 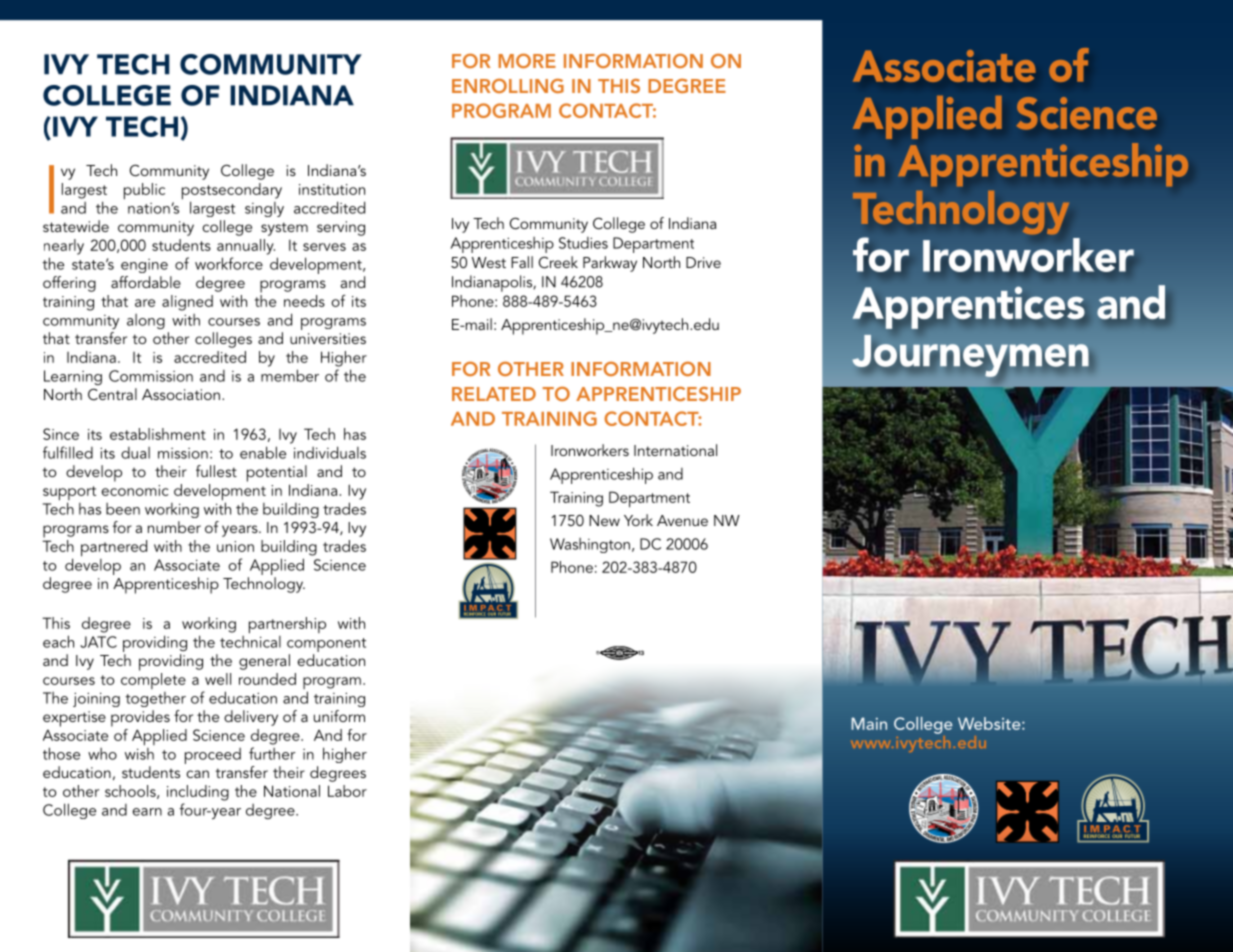 What do you see at coordinates (494, 394) in the page?
I see `related` at bounding box center [494, 394].
